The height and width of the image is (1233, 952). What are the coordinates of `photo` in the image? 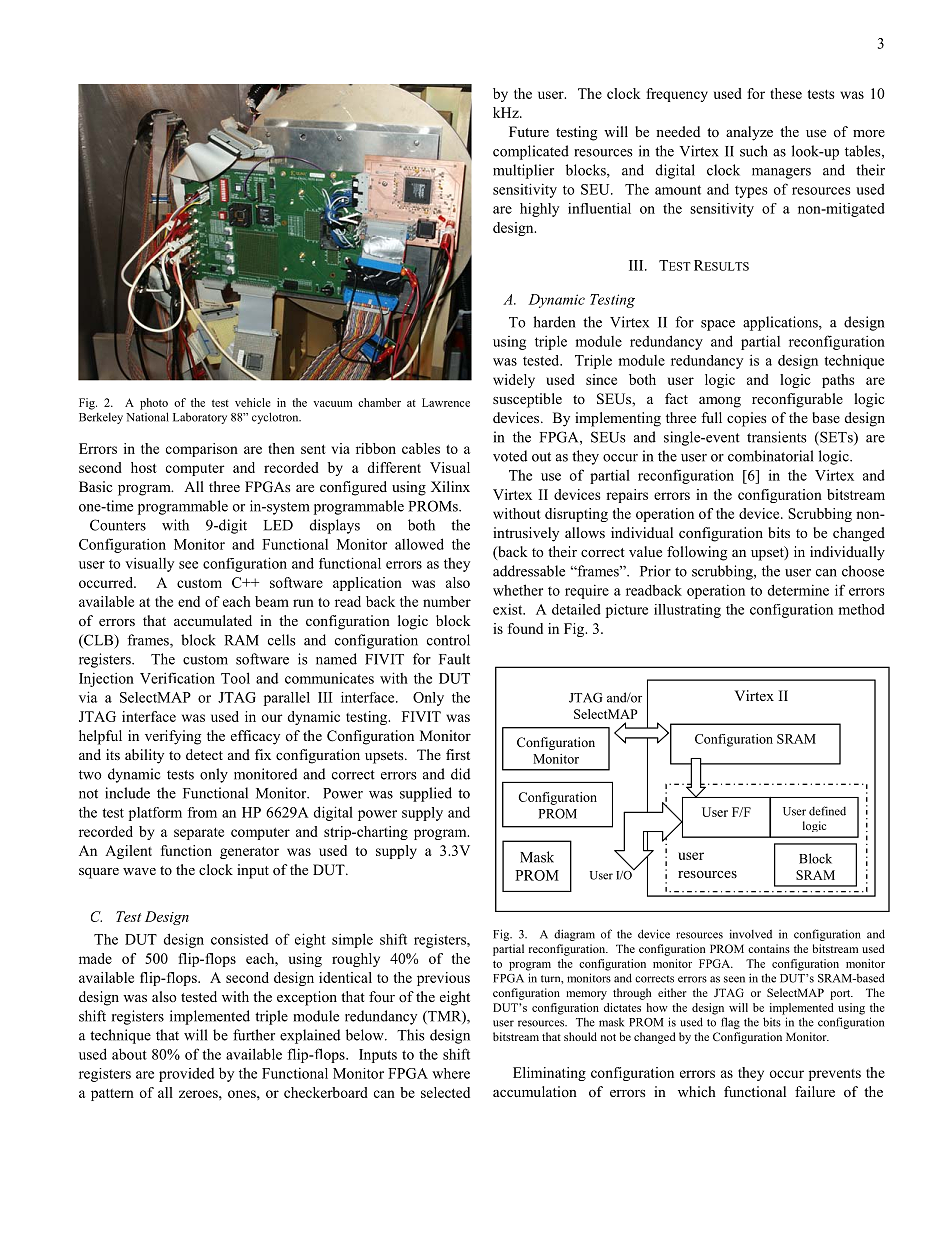 It's located at (154, 404).
